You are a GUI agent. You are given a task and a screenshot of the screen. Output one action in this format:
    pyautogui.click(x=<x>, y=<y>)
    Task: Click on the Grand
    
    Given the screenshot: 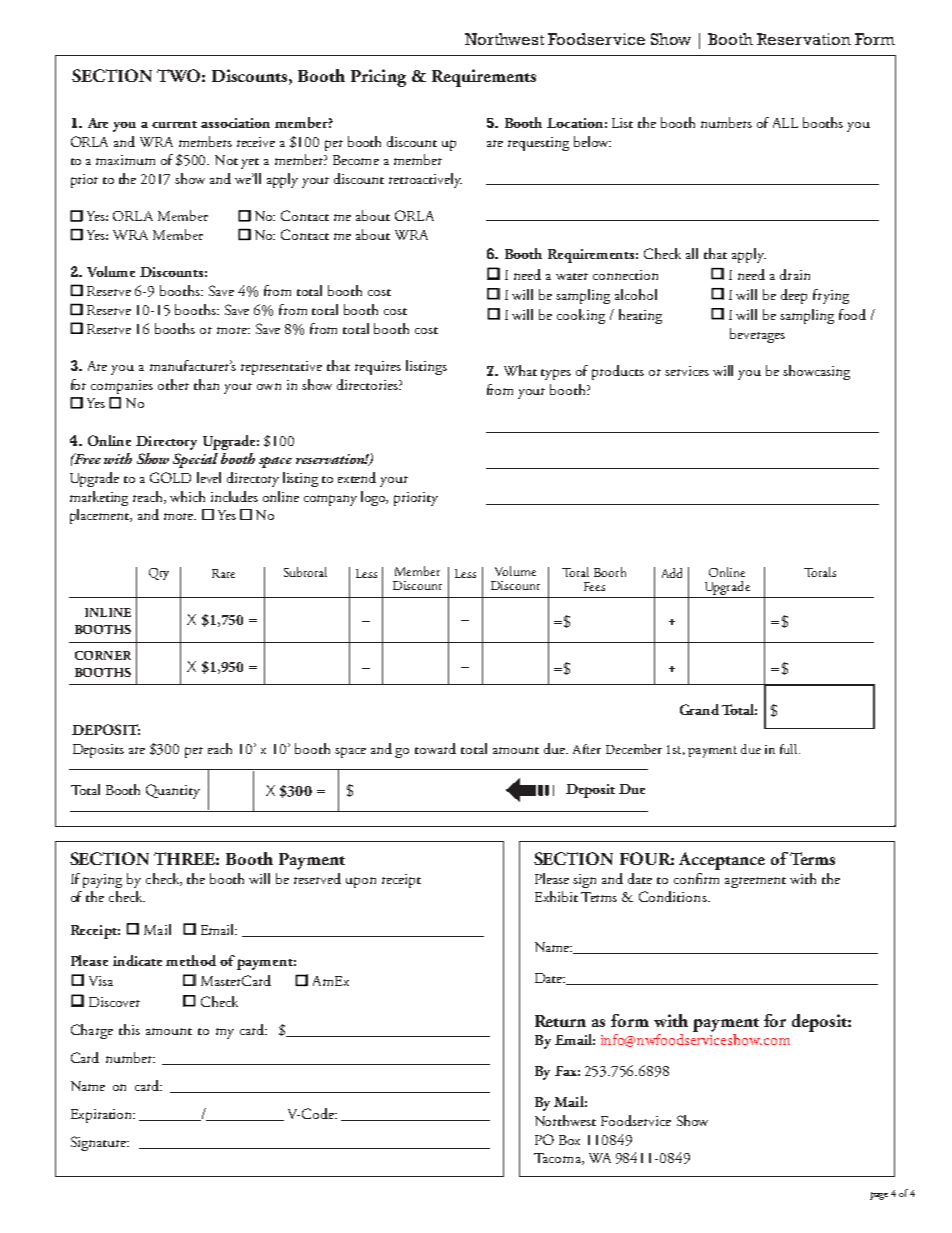 What is the action you would take?
    pyautogui.click(x=699, y=709)
